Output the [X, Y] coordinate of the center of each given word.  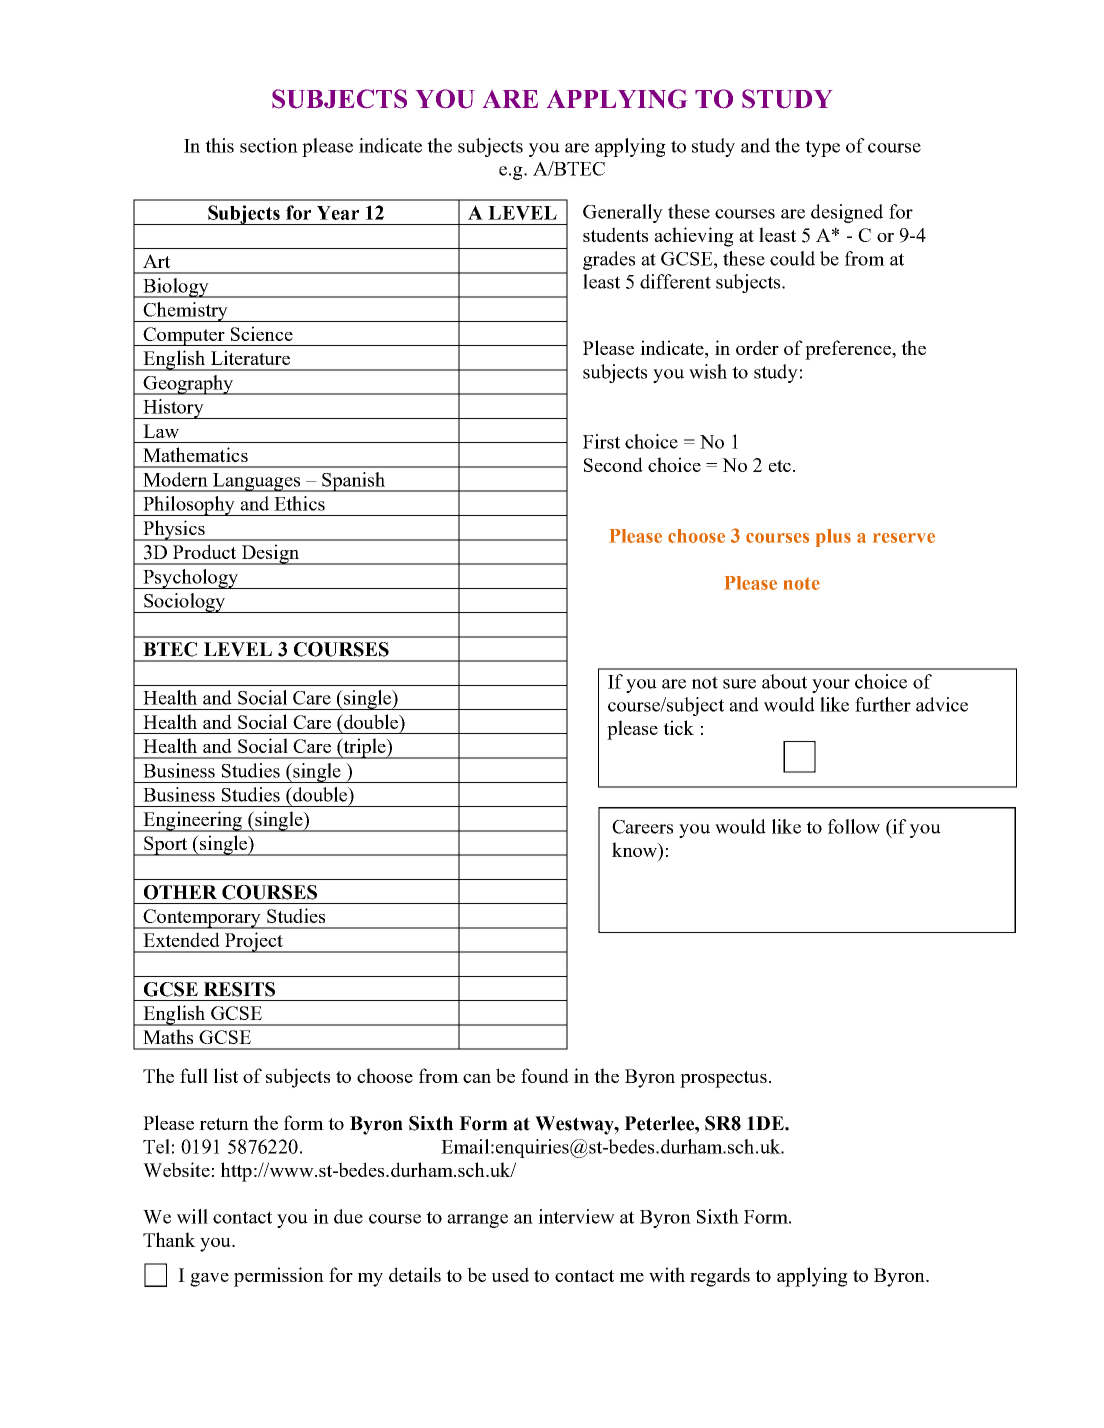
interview [576, 1216]
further [883, 704]
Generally [623, 213]
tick [678, 727]
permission [279, 1277]
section [269, 145]
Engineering [193, 821]
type [822, 148]
